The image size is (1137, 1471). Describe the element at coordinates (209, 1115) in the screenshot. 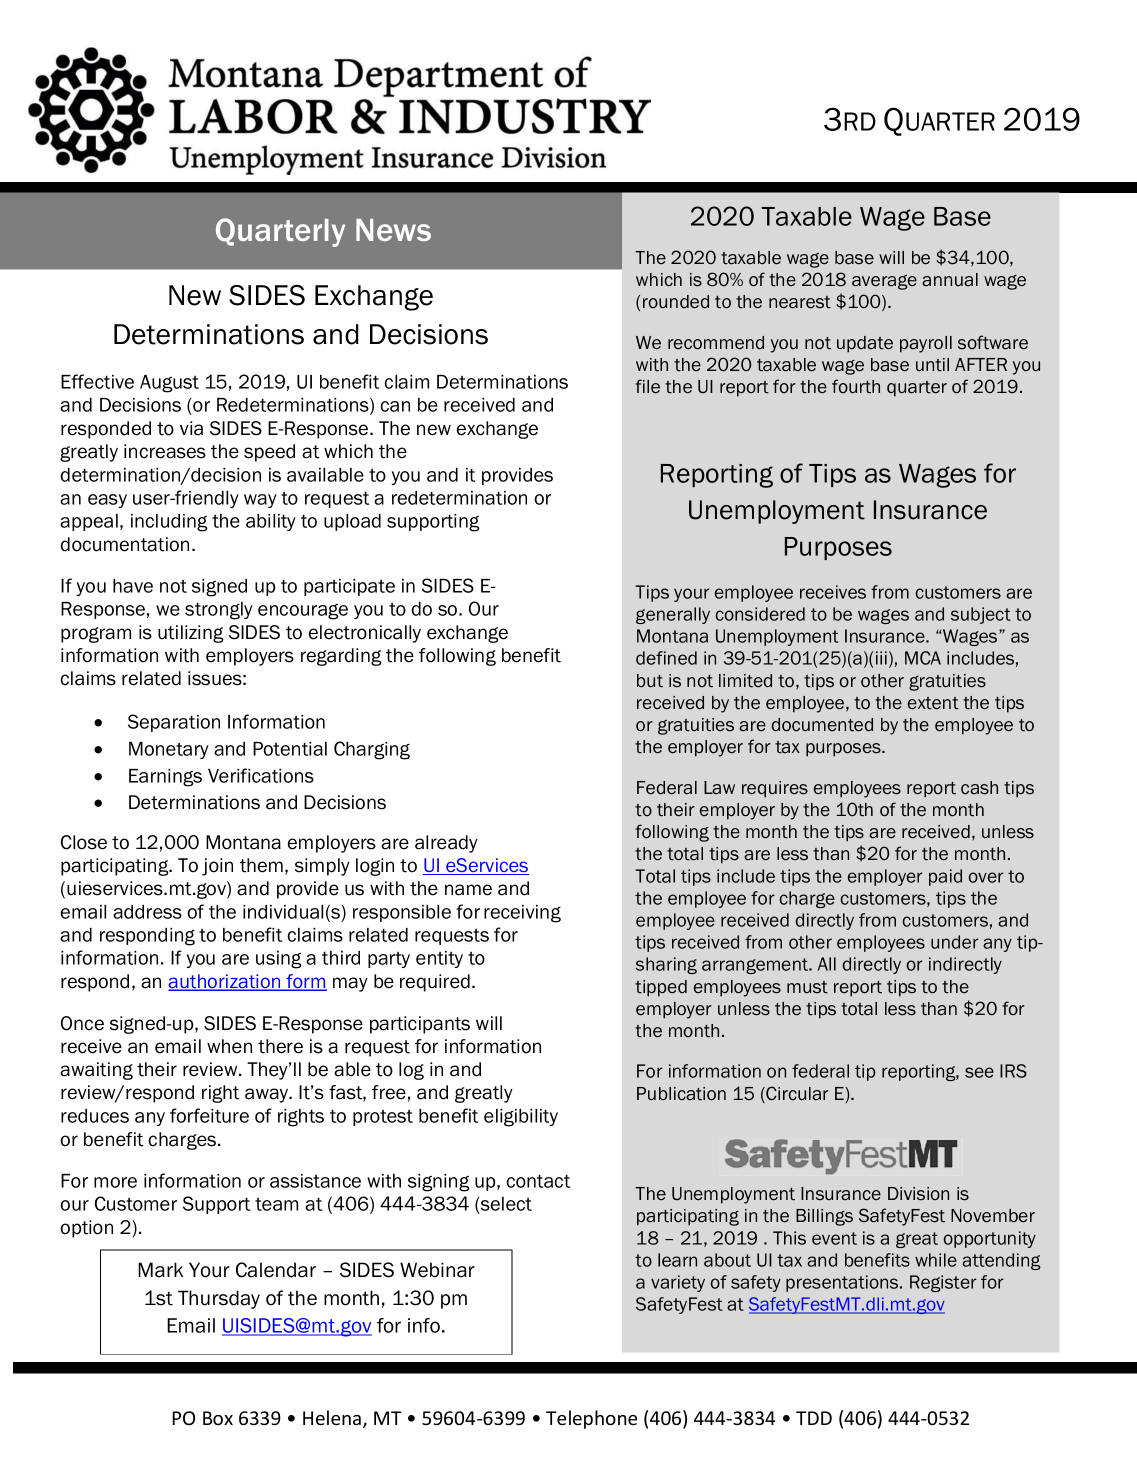

I see `forfeiture` at that location.
